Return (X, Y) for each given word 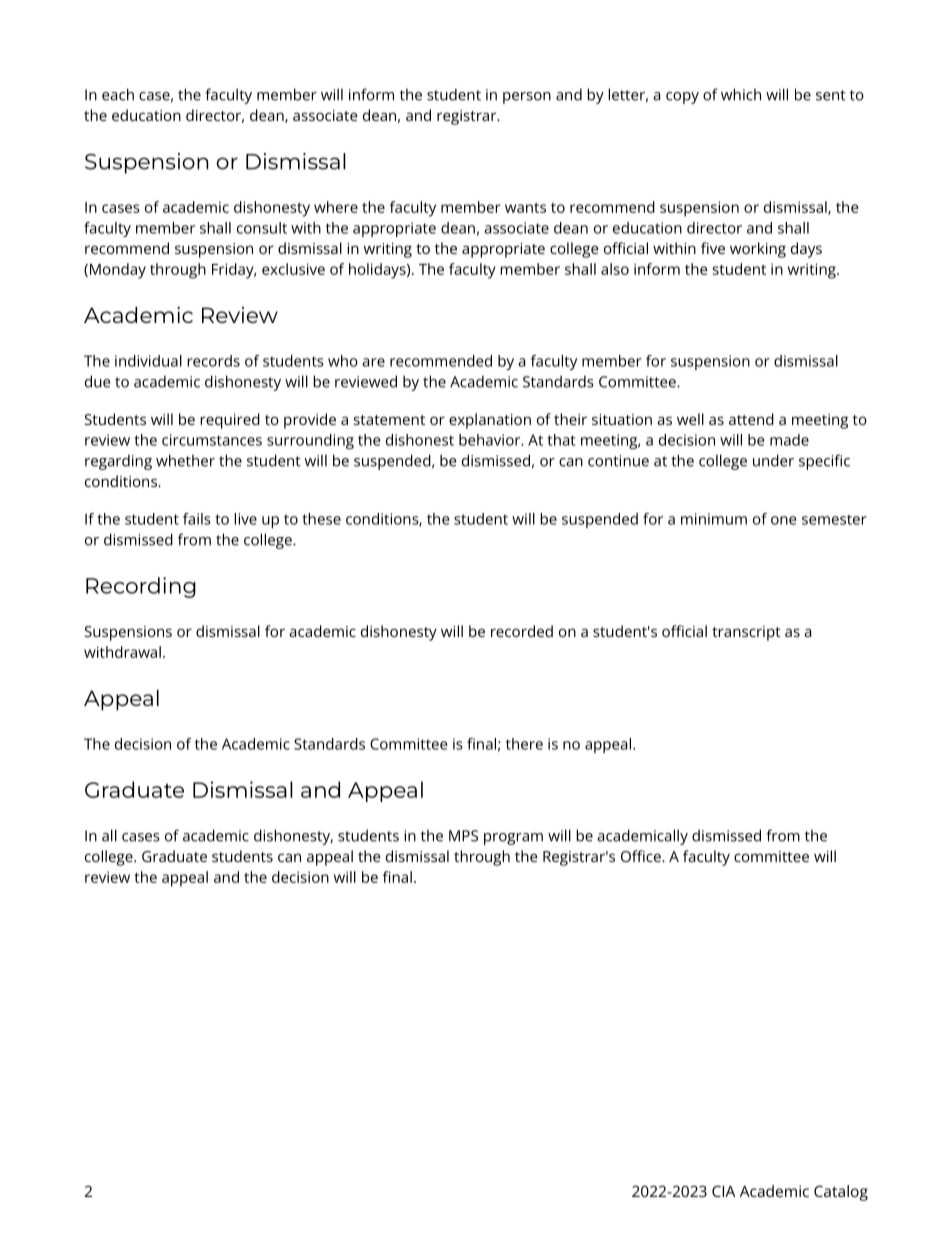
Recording (141, 587)
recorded (522, 631)
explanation (490, 421)
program (513, 839)
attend (751, 419)
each (118, 94)
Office (642, 856)
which (741, 94)
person (527, 98)
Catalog (841, 1193)
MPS (463, 836)
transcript (746, 633)
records (213, 361)
